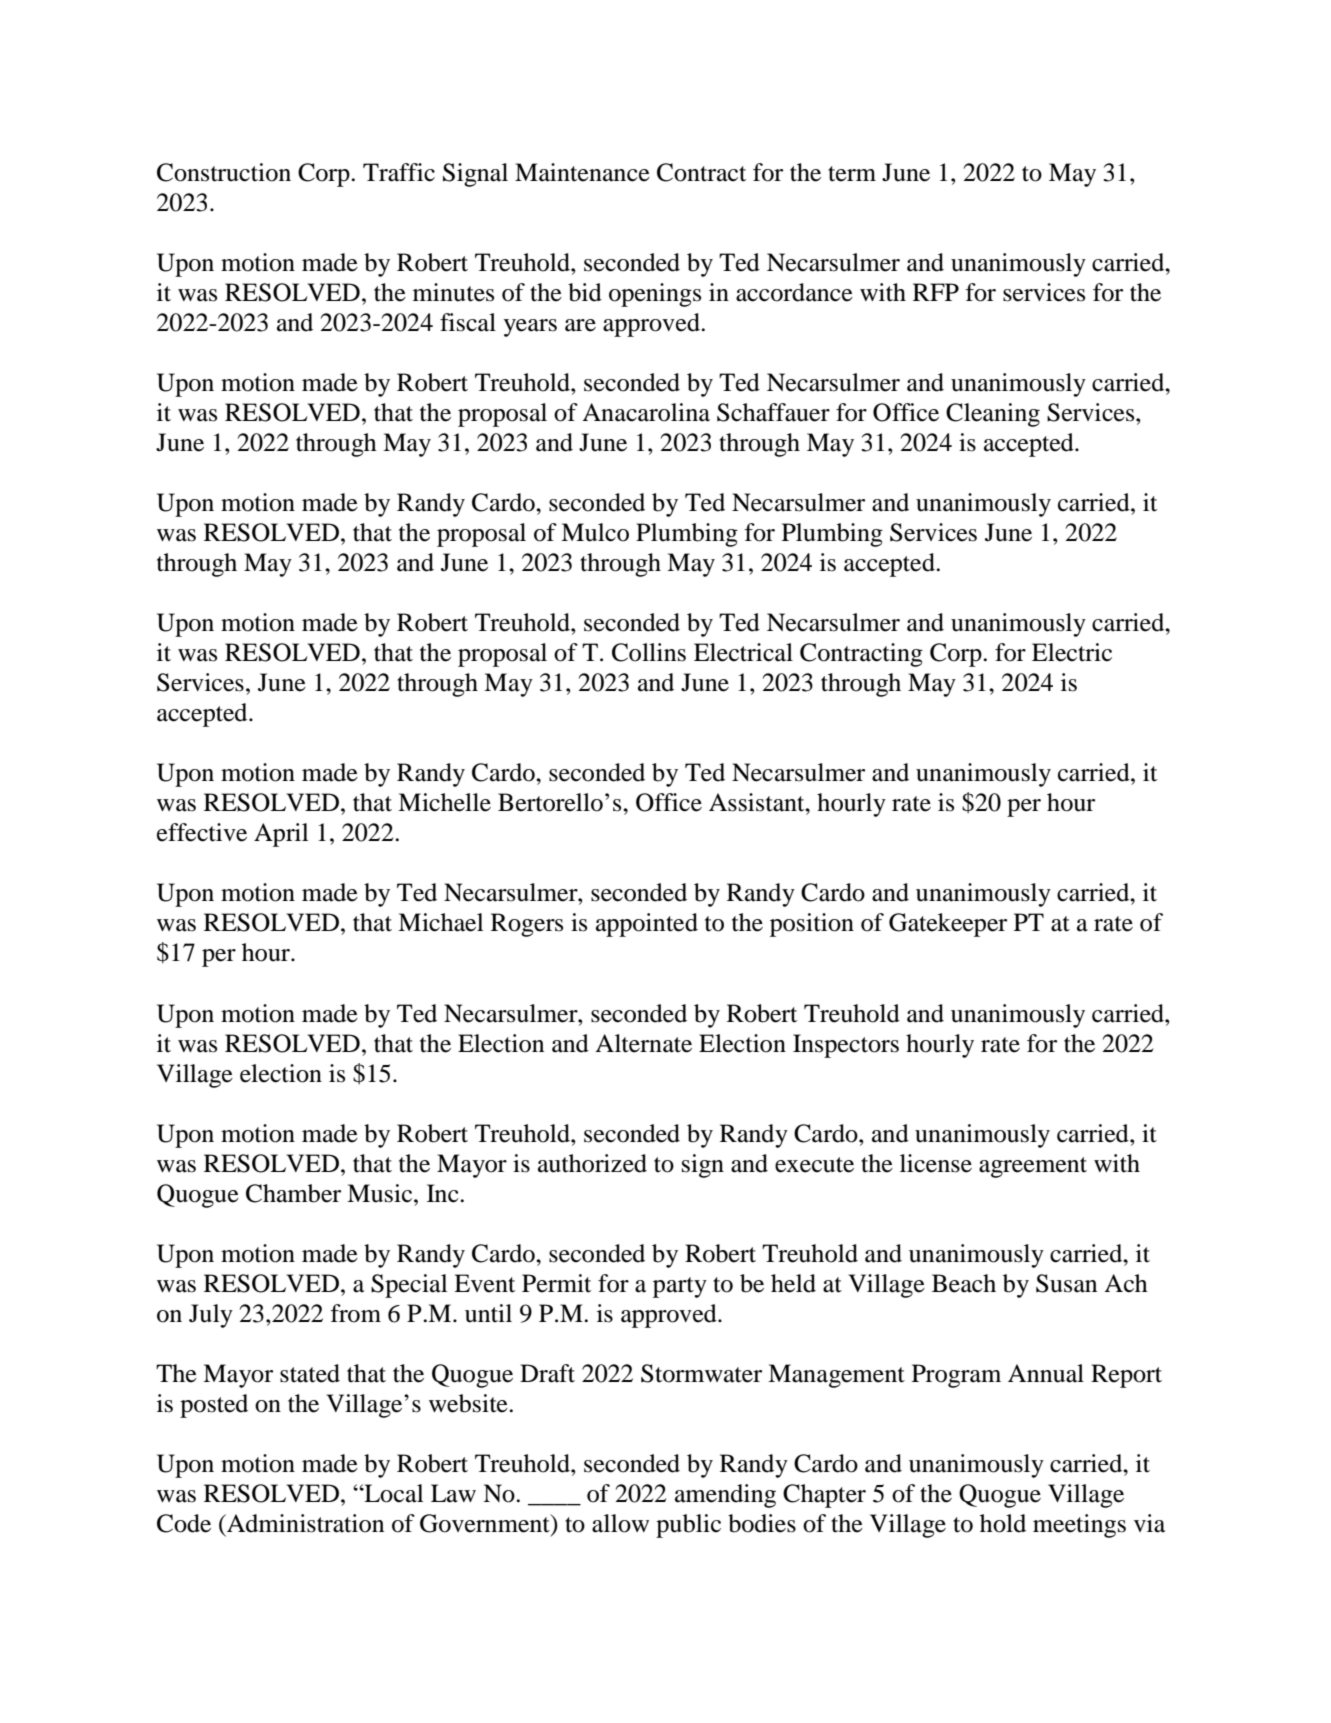 The height and width of the page is (1723, 1331). What do you see at coordinates (468, 322) in the page?
I see `fiscal` at bounding box center [468, 322].
